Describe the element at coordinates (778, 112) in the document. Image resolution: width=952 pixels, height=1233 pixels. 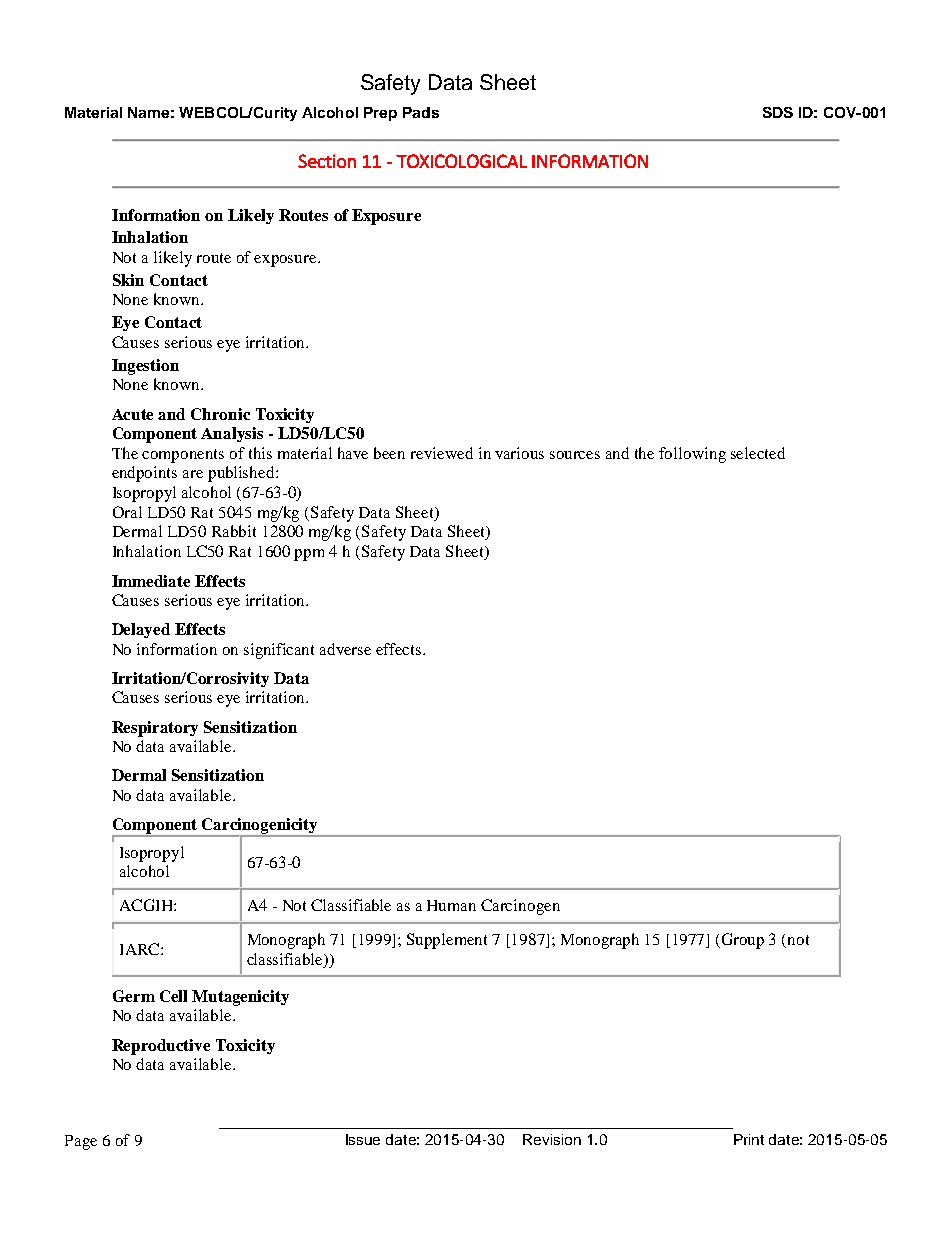
I see `SDS` at that location.
